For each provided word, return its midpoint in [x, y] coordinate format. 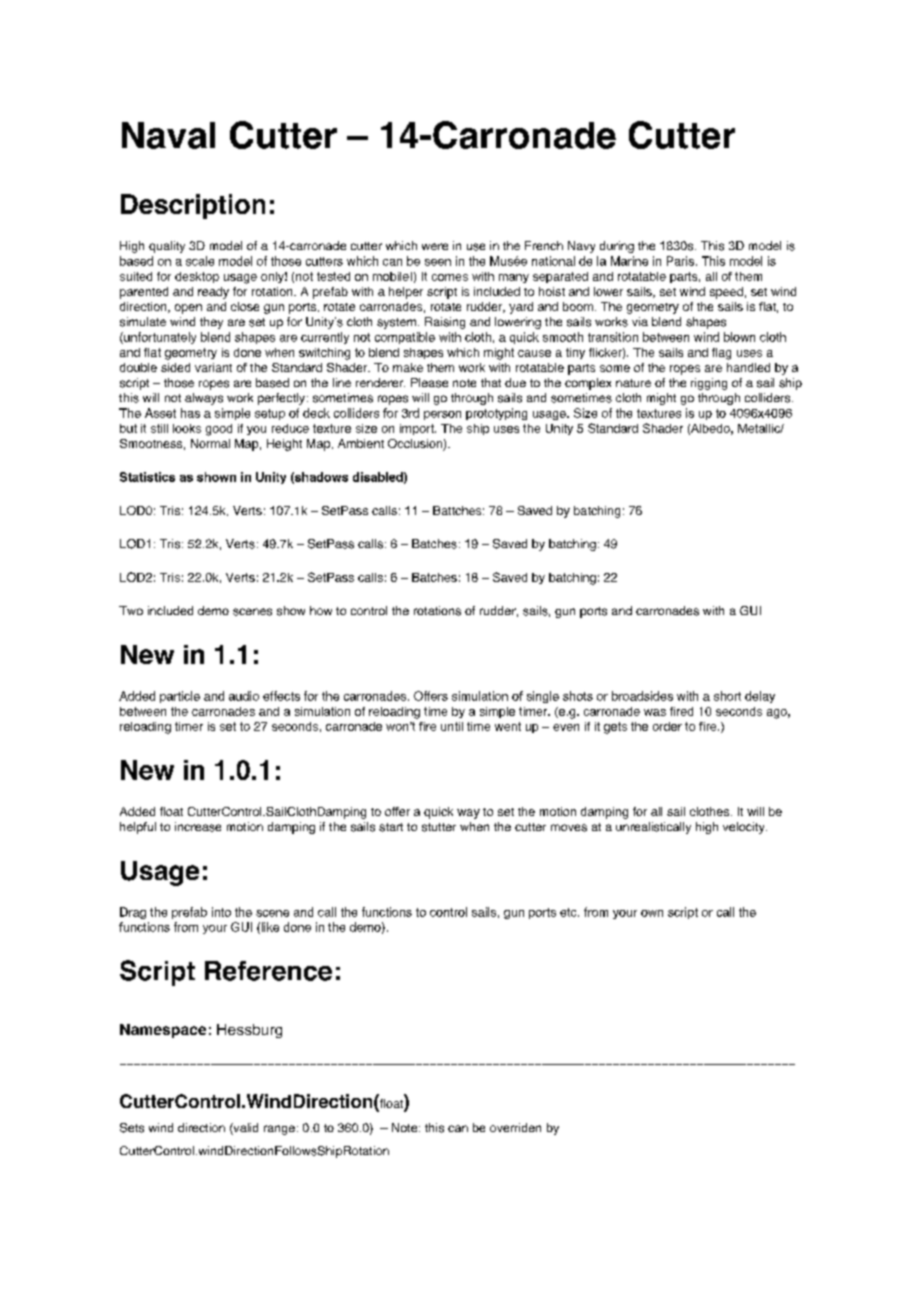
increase [198, 827]
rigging [709, 384]
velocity [745, 828]
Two [131, 610]
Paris [680, 261]
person [442, 415]
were [435, 246]
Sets [132, 1128]
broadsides [642, 696]
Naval [168, 135]
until [452, 726]
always [204, 399]
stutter [439, 827]
